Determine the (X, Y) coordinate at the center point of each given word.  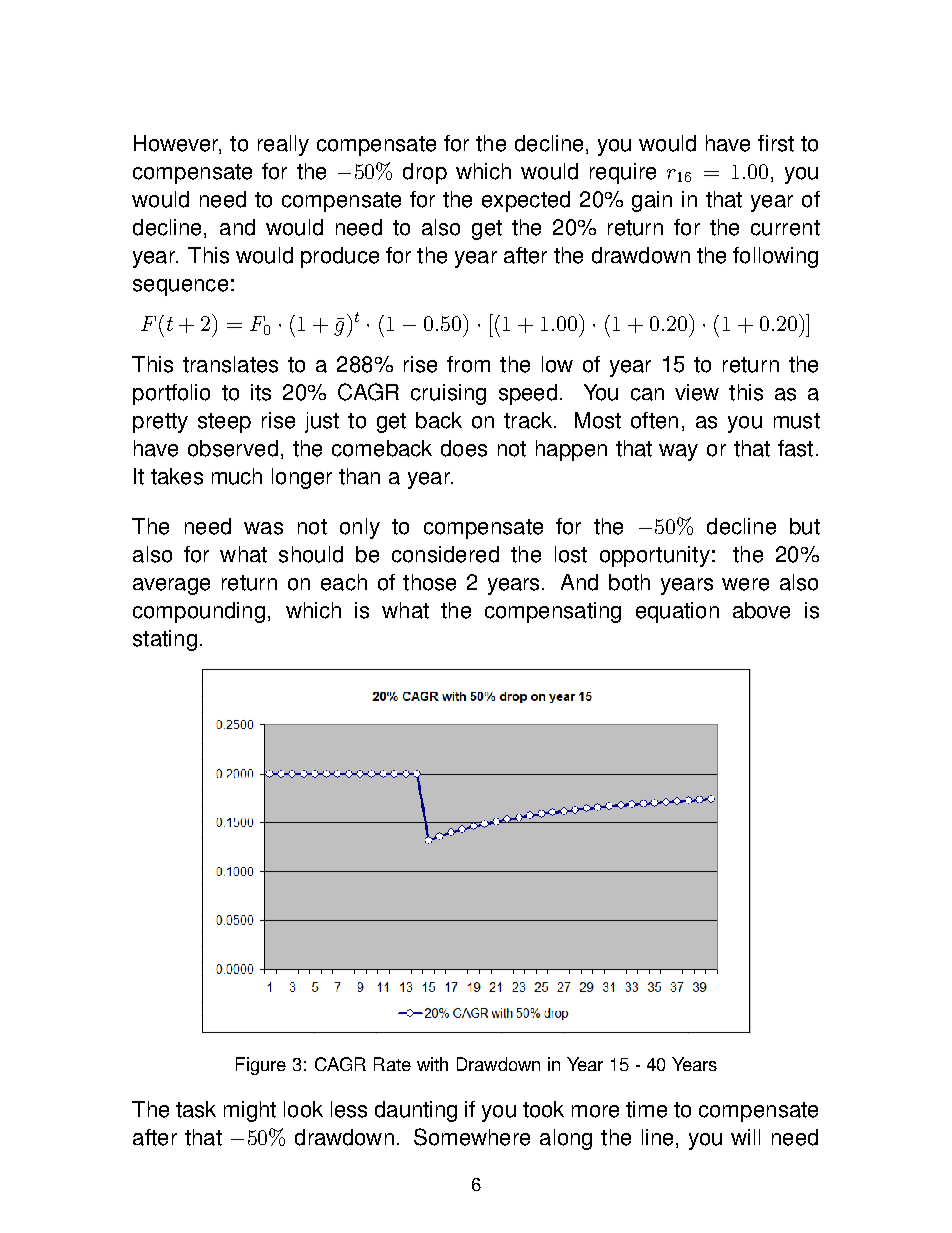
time (646, 1109)
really (283, 145)
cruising (448, 394)
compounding (199, 612)
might (250, 1111)
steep (224, 423)
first (776, 143)
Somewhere (472, 1137)
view (697, 392)
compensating (553, 612)
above (761, 610)
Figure (261, 1066)
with (432, 1064)
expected (526, 201)
